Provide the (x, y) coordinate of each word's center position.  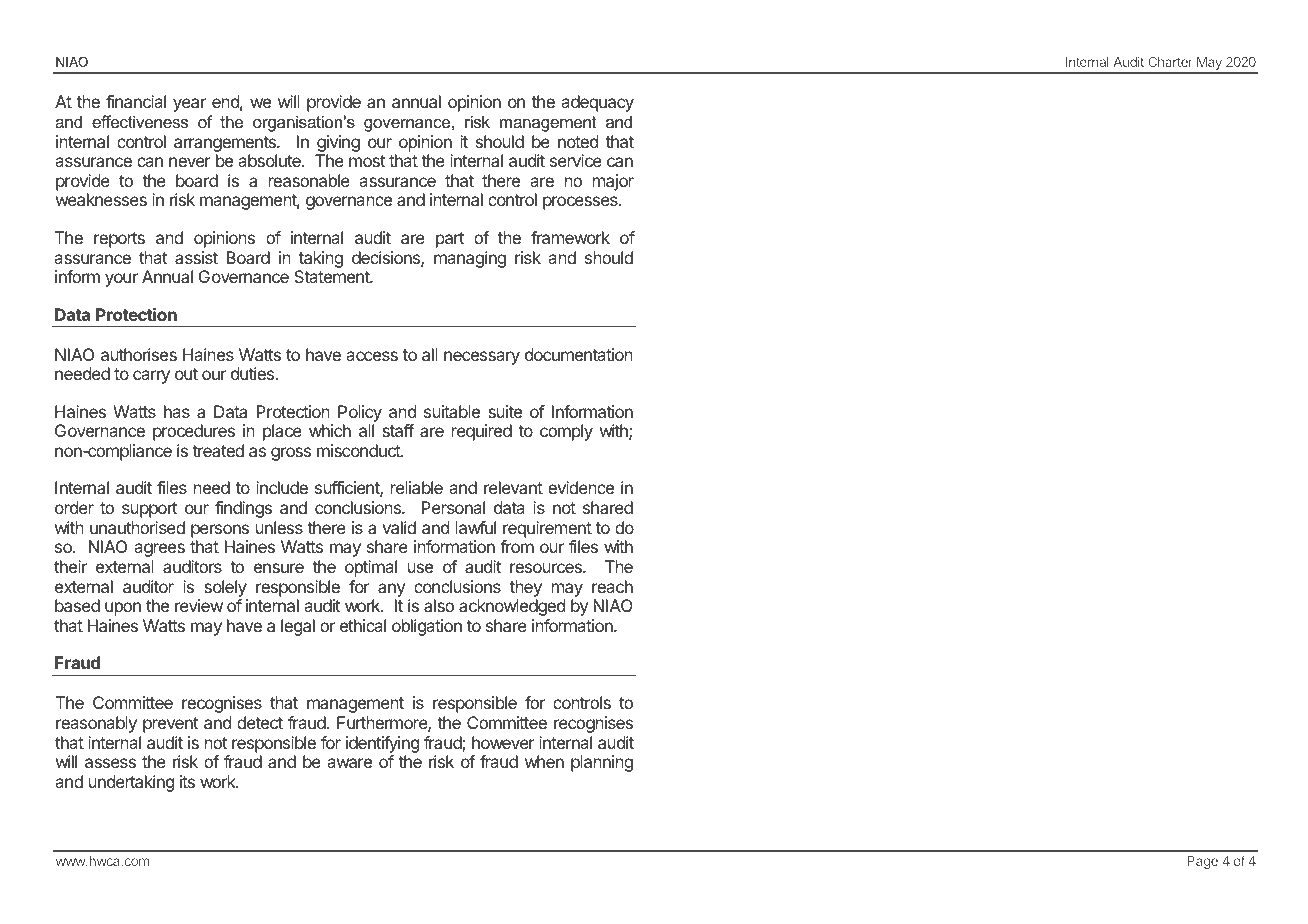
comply (566, 432)
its (187, 781)
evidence (581, 487)
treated (218, 450)
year (189, 105)
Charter (1170, 62)
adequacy (597, 103)
